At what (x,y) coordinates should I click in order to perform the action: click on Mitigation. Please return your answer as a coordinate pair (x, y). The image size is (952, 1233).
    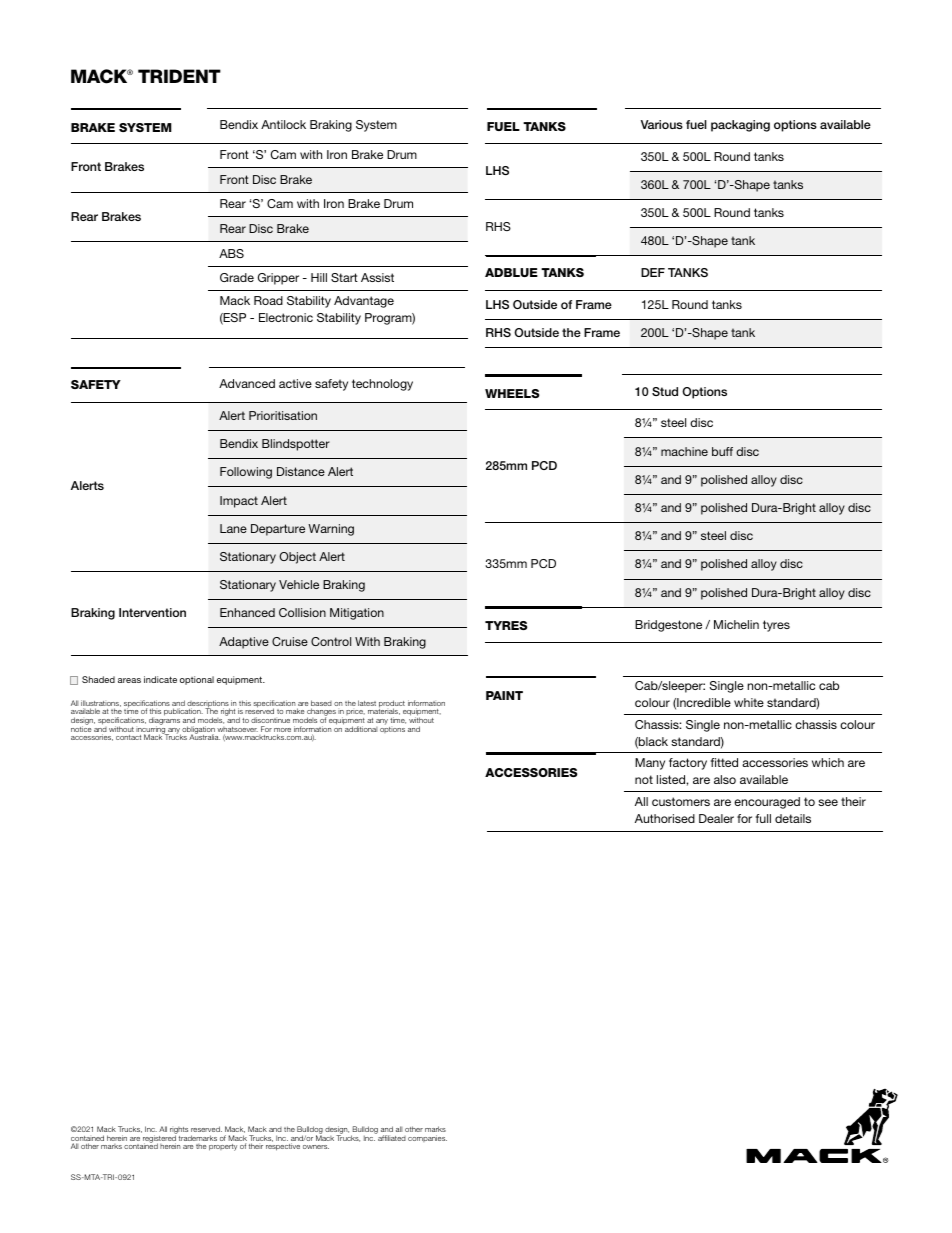
    Looking at the image, I should click on (357, 614).
